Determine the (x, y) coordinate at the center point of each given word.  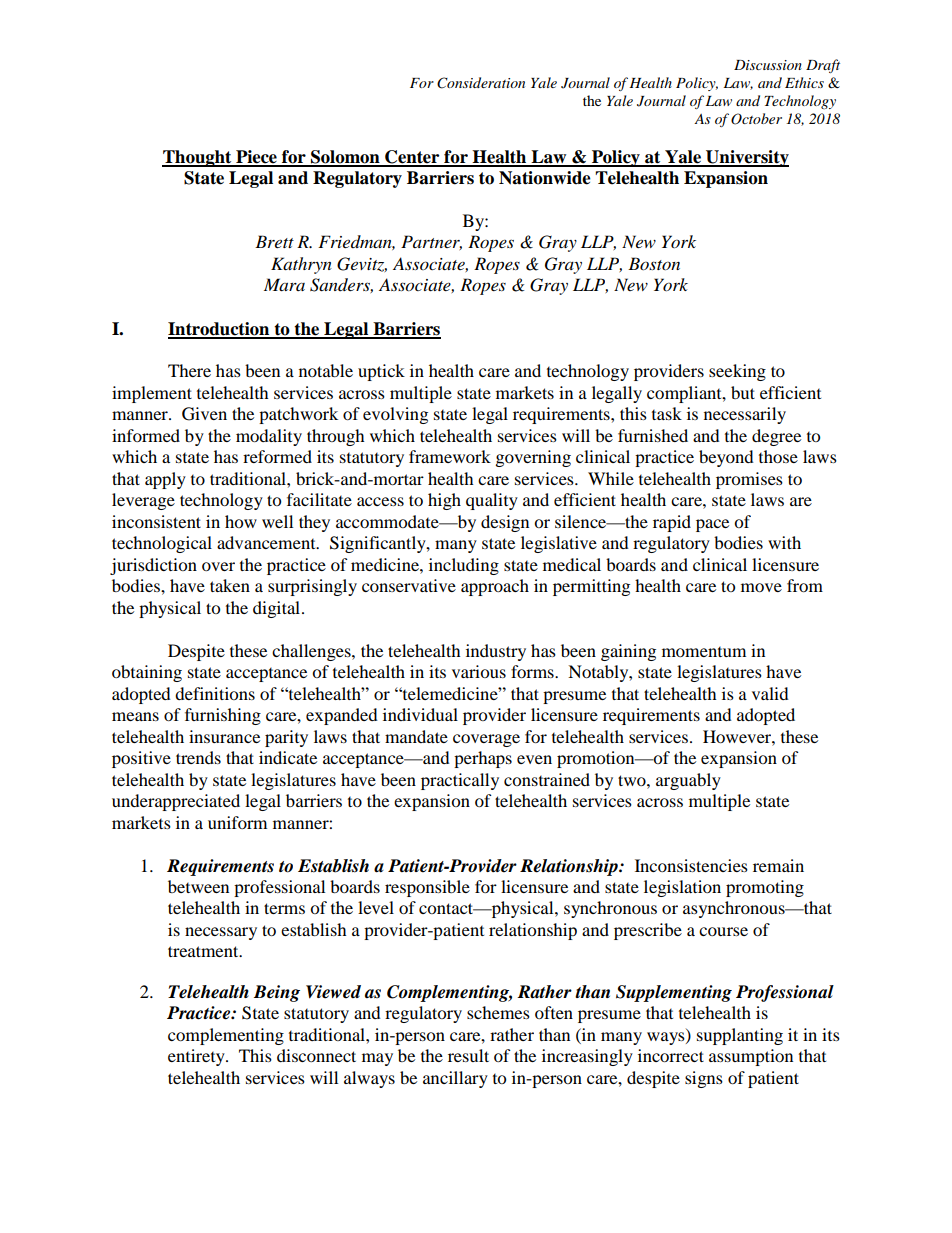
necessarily (745, 415)
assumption (751, 1057)
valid (770, 693)
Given (204, 414)
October (756, 119)
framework (450, 456)
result (468, 1055)
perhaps (483, 759)
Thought (198, 158)
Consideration (481, 83)
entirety (197, 1057)
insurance (224, 736)
